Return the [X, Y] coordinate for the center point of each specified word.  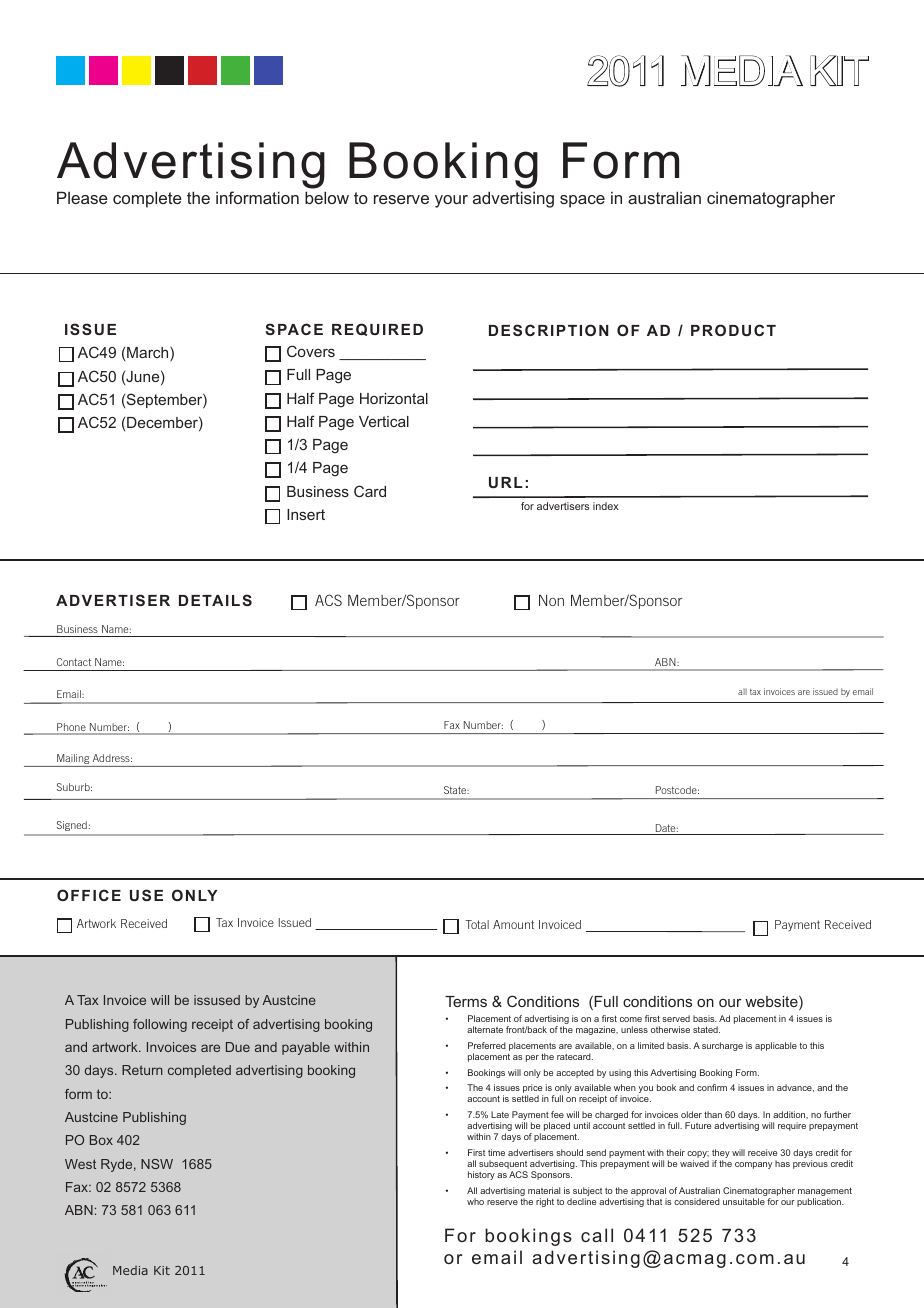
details [215, 600]
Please [82, 197]
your [451, 201]
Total [477, 924]
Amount [513, 924]
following [160, 1025]
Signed [72, 826]
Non [551, 600]
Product [733, 330]
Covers [311, 351]
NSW [157, 1164]
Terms [466, 1001]
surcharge [722, 1046]
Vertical [384, 421]
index [606, 506]
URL [506, 482]
